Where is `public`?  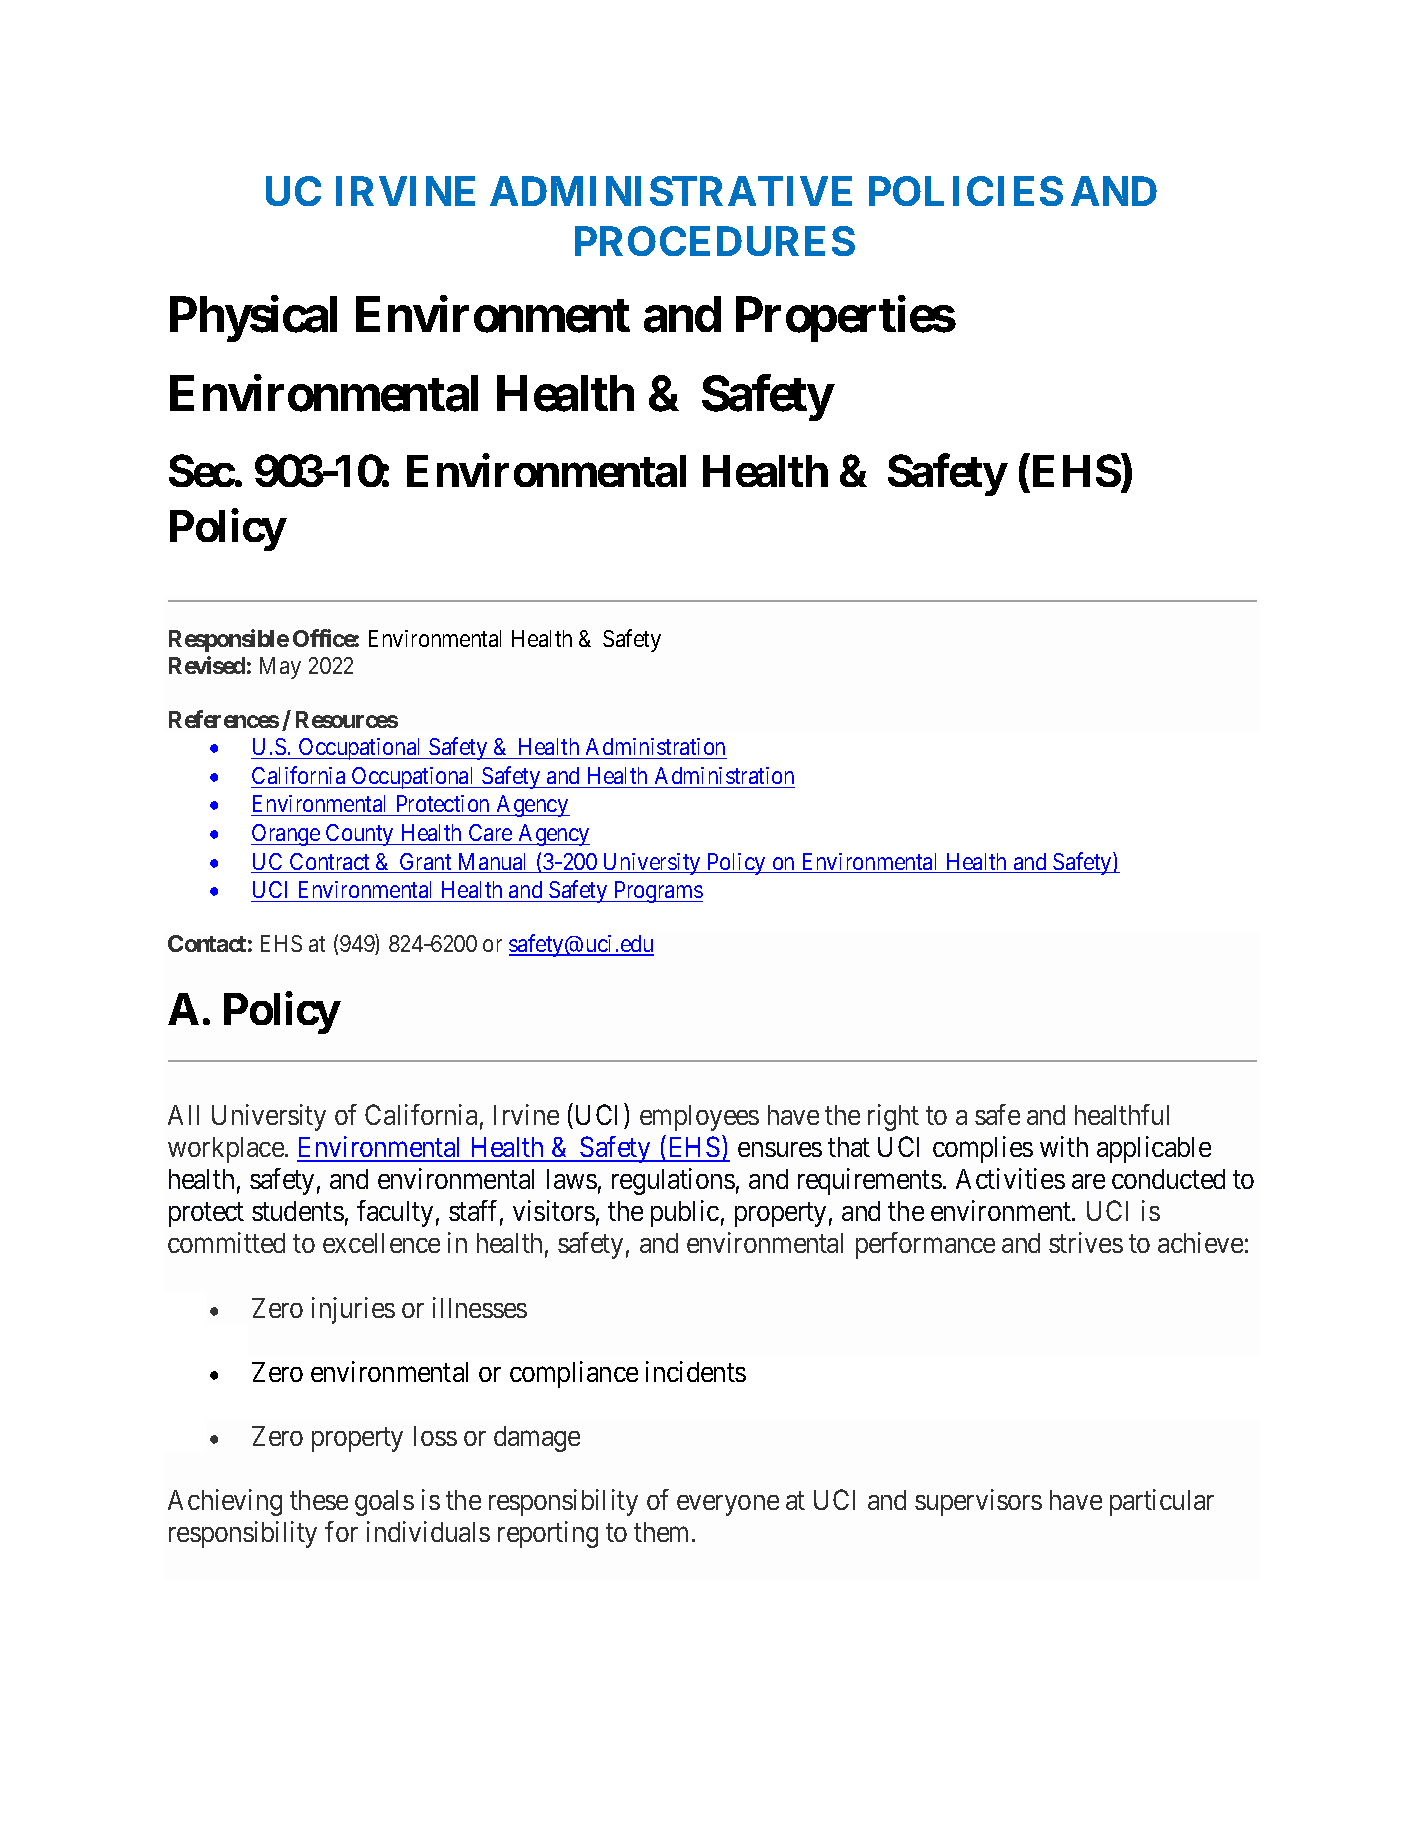
public is located at coordinates (685, 1213).
